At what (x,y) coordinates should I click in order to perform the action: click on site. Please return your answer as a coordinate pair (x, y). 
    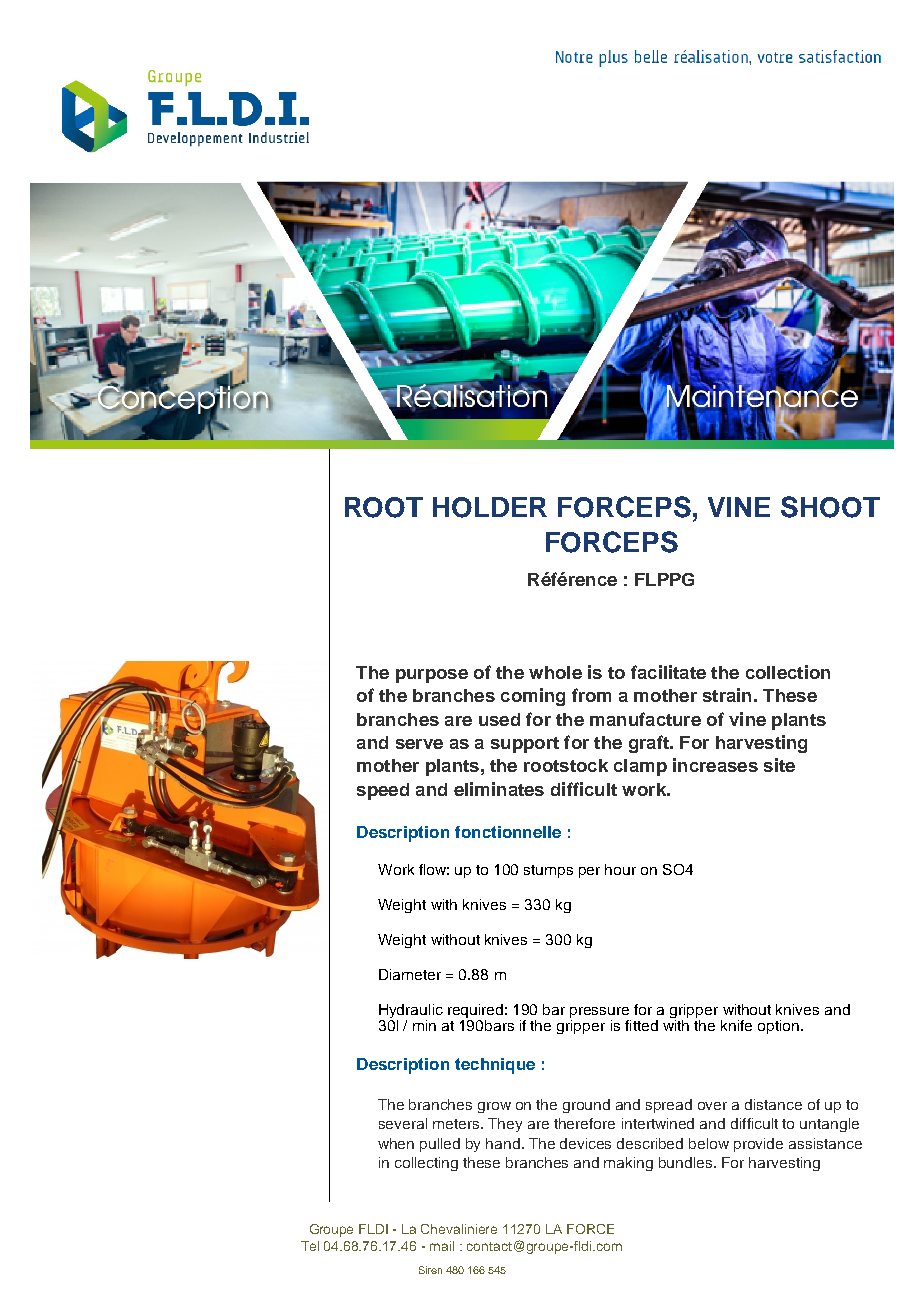
    Looking at the image, I should click on (779, 765).
